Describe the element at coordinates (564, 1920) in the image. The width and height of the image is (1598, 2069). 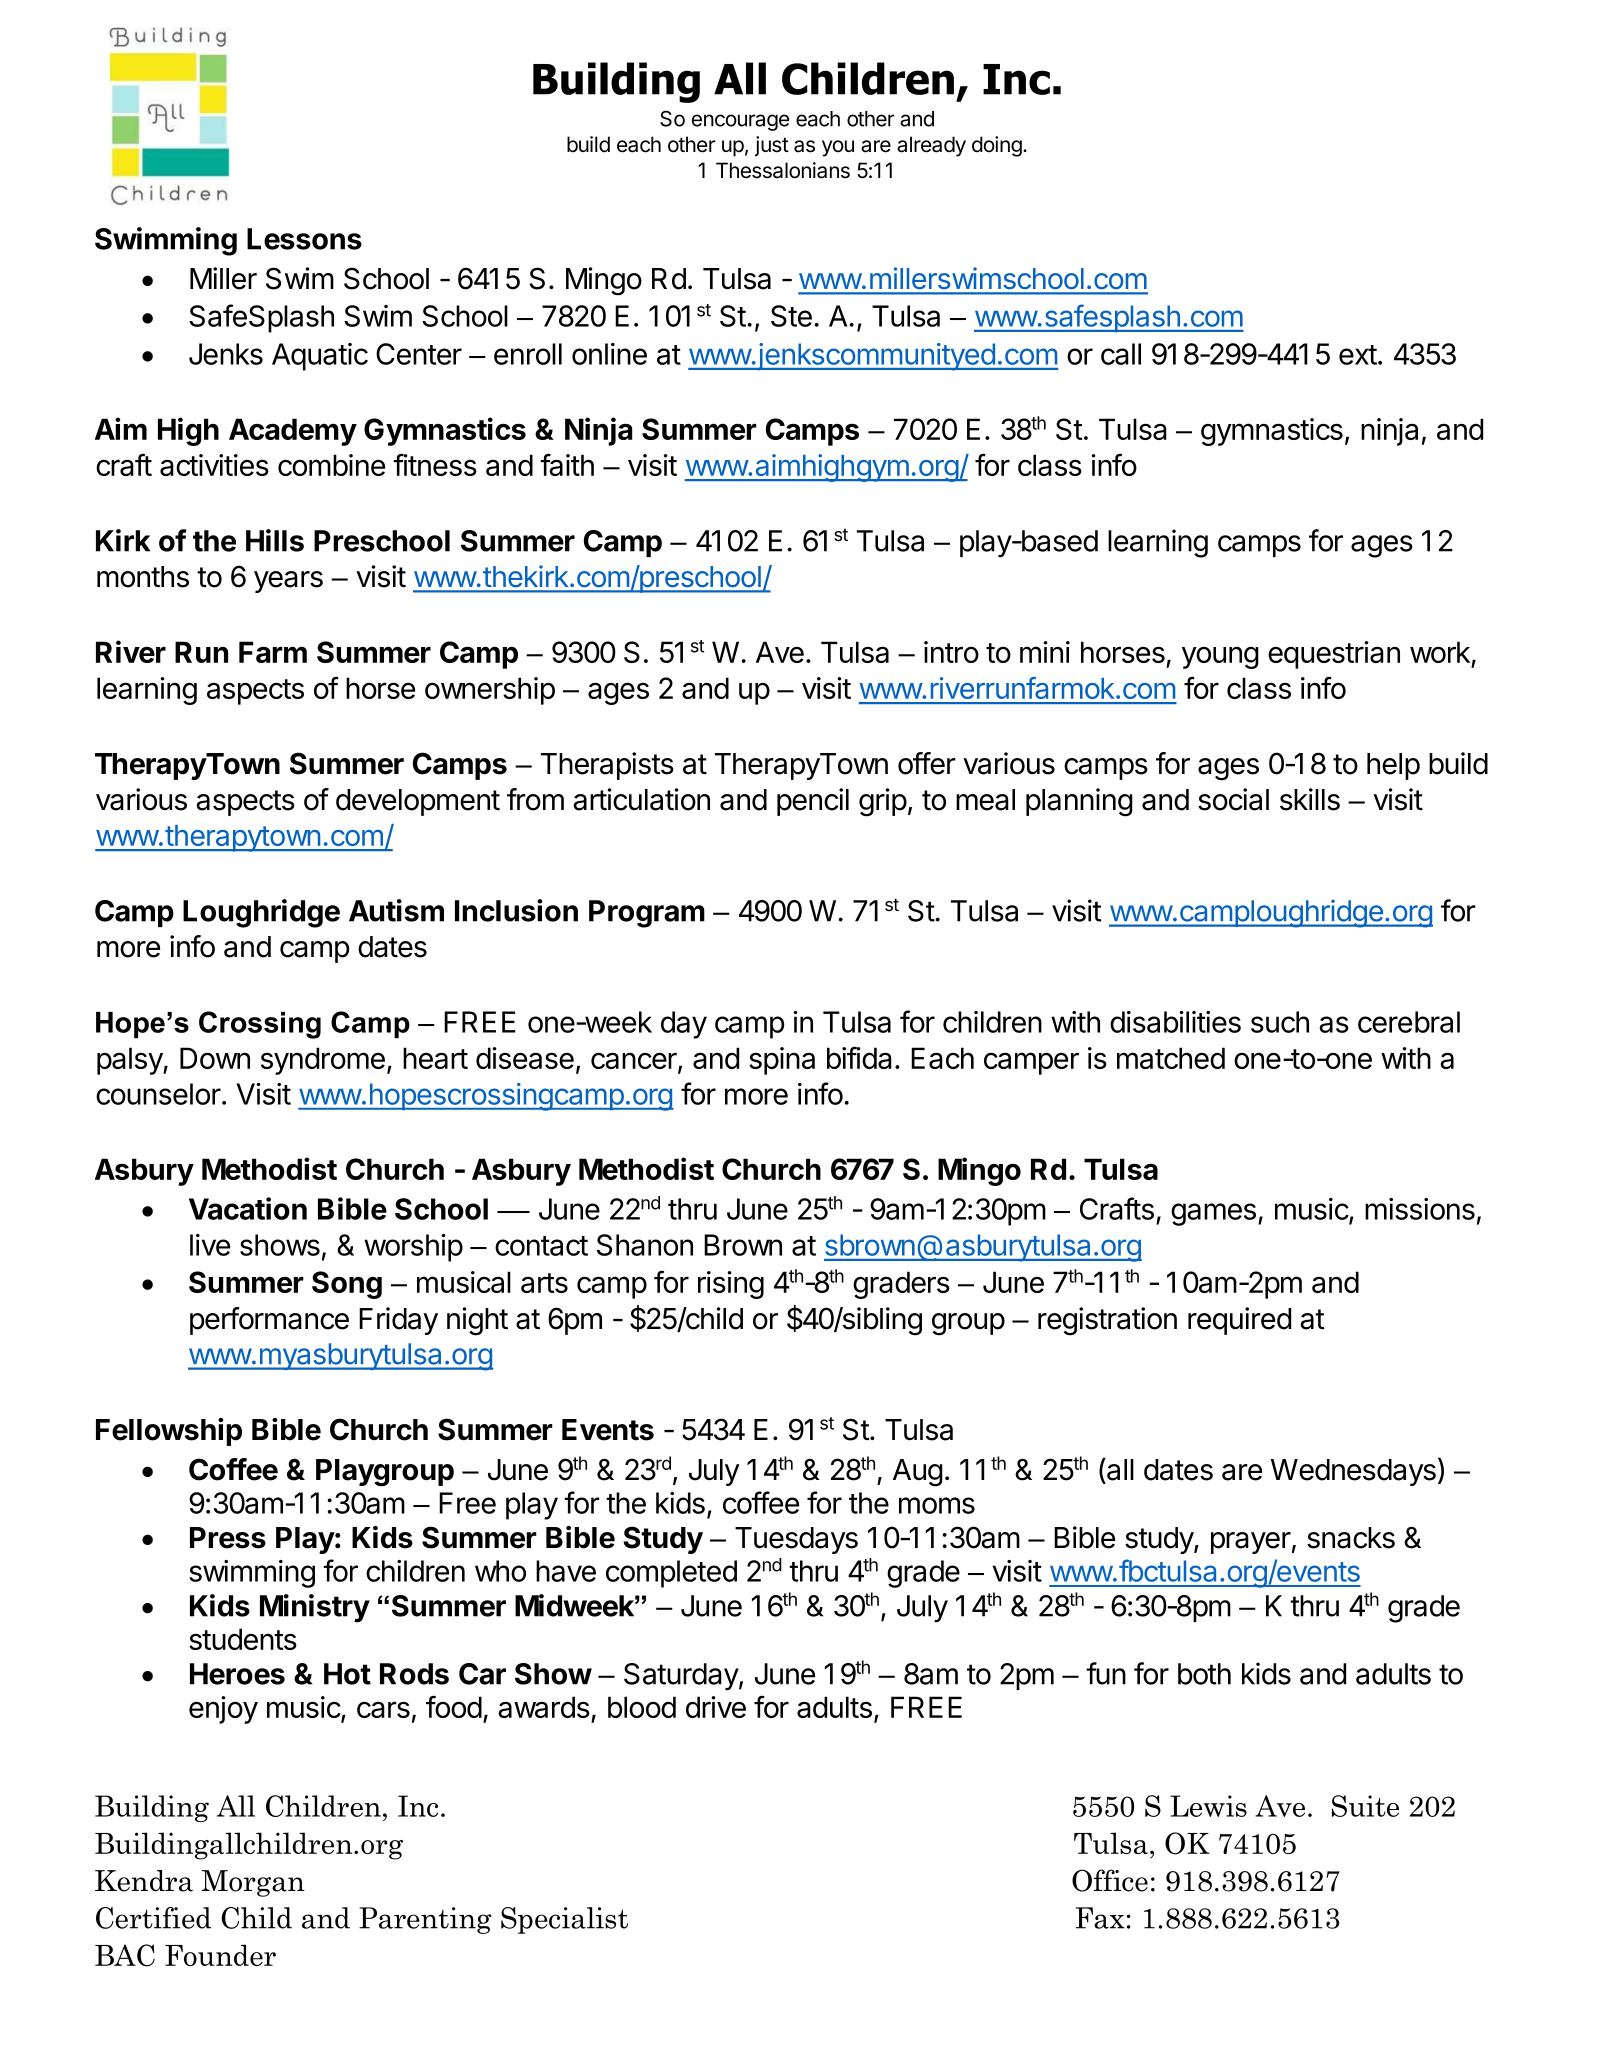
I see `Specialist` at that location.
